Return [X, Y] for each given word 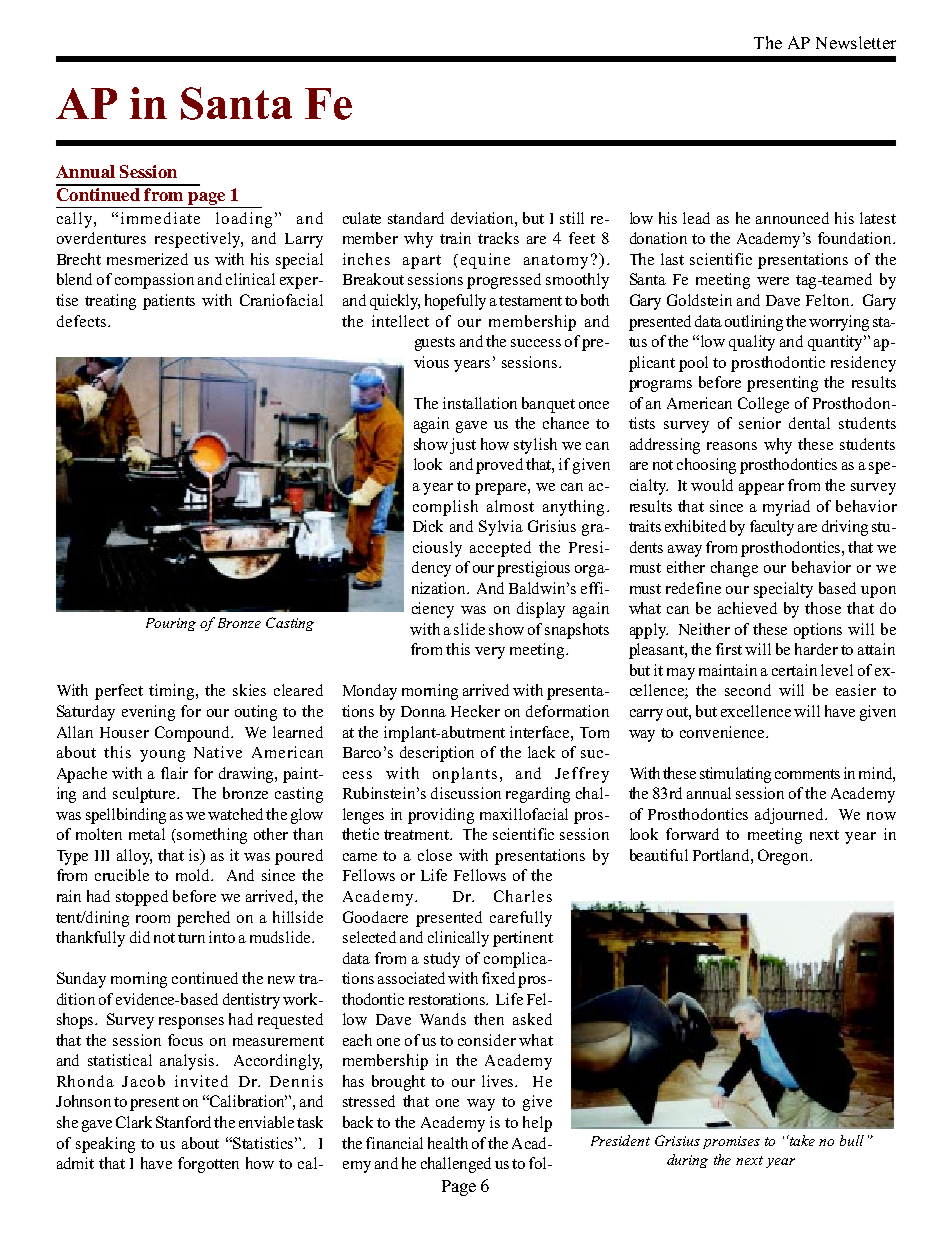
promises [731, 1142]
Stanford [183, 1122]
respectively [199, 240]
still [572, 218]
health [448, 1143]
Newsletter [856, 42]
